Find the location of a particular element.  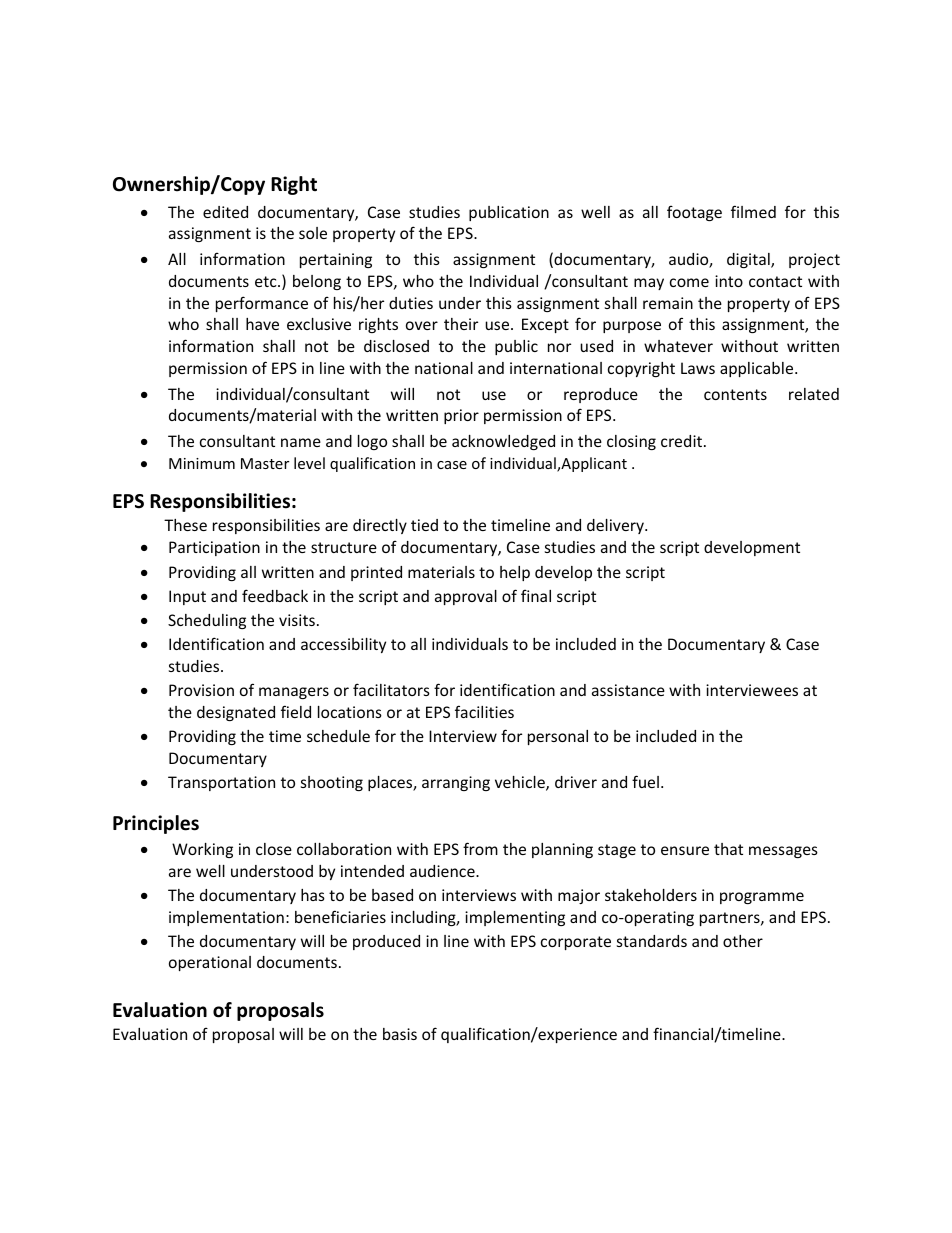

Master is located at coordinates (265, 463).
